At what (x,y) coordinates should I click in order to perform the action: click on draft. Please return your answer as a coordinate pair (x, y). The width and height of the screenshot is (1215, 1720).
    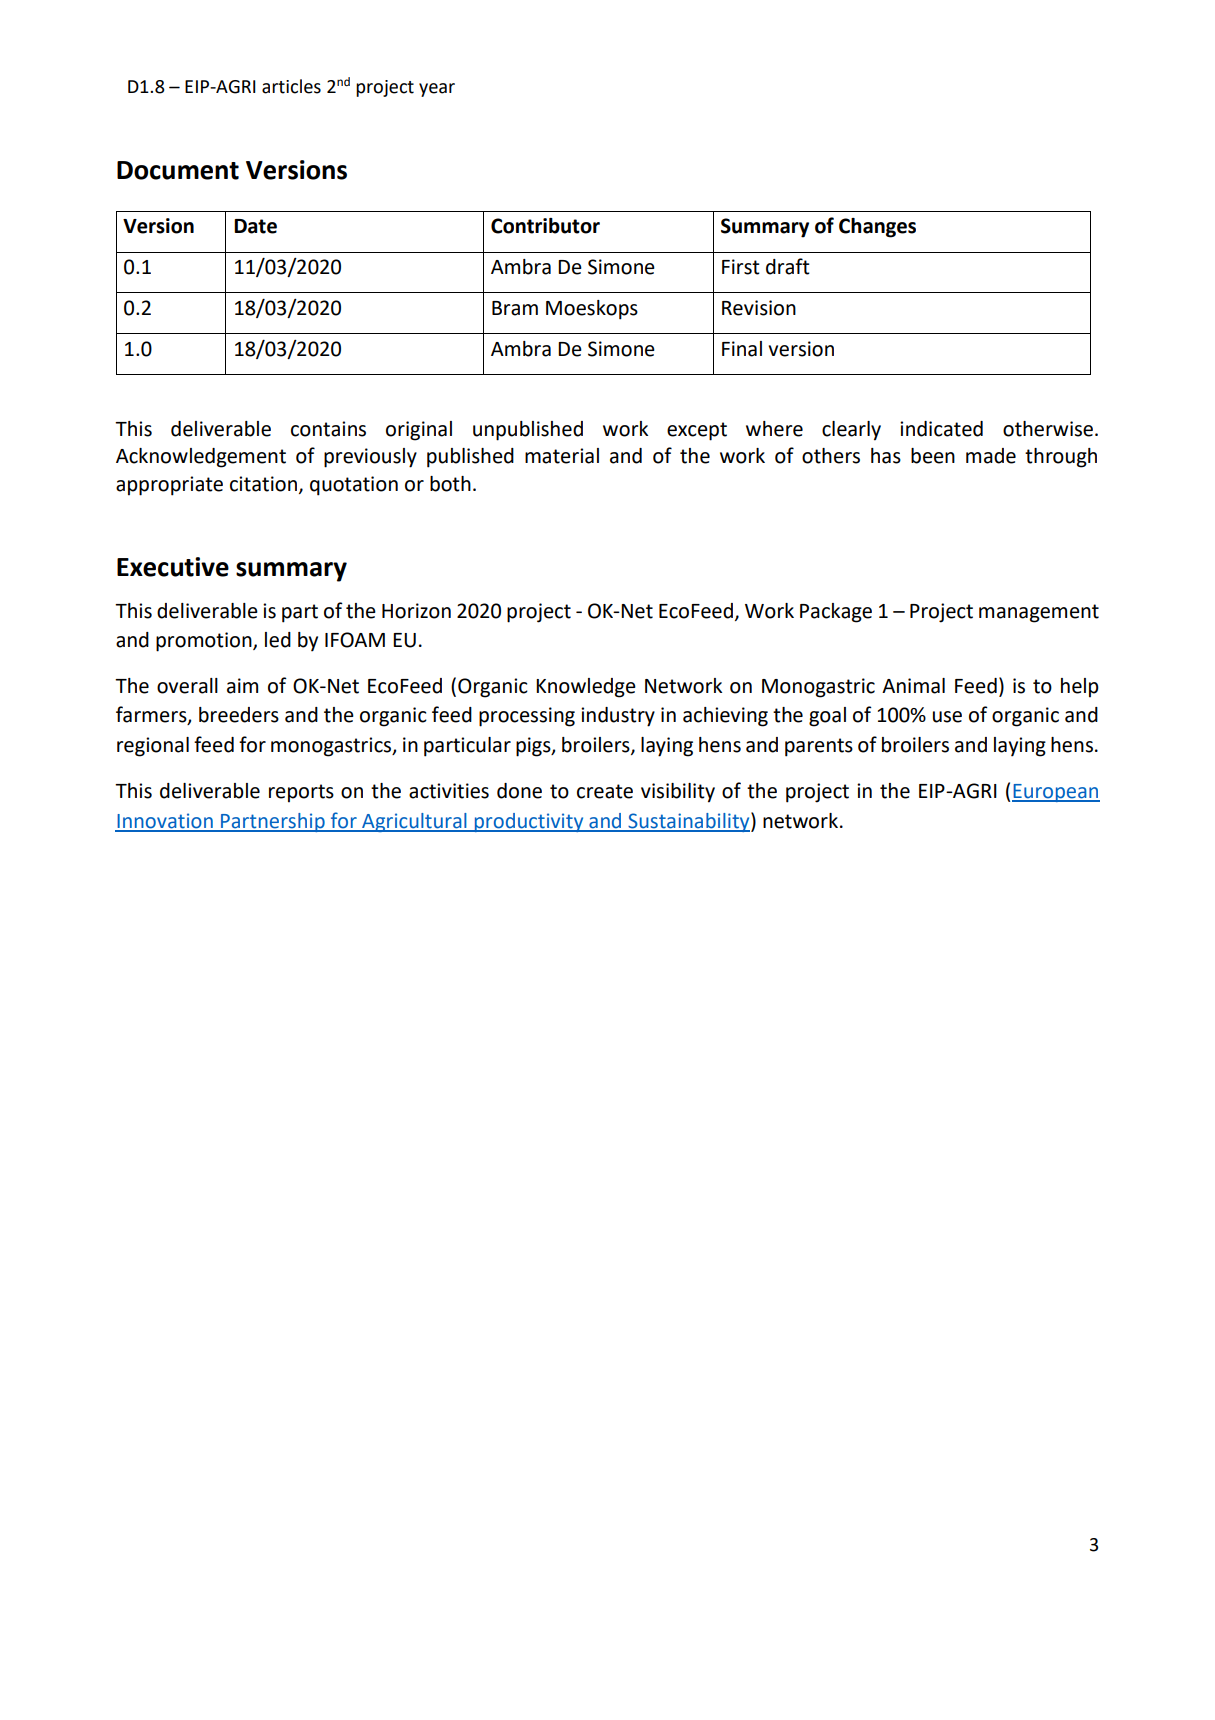
    Looking at the image, I should click on (788, 266).
